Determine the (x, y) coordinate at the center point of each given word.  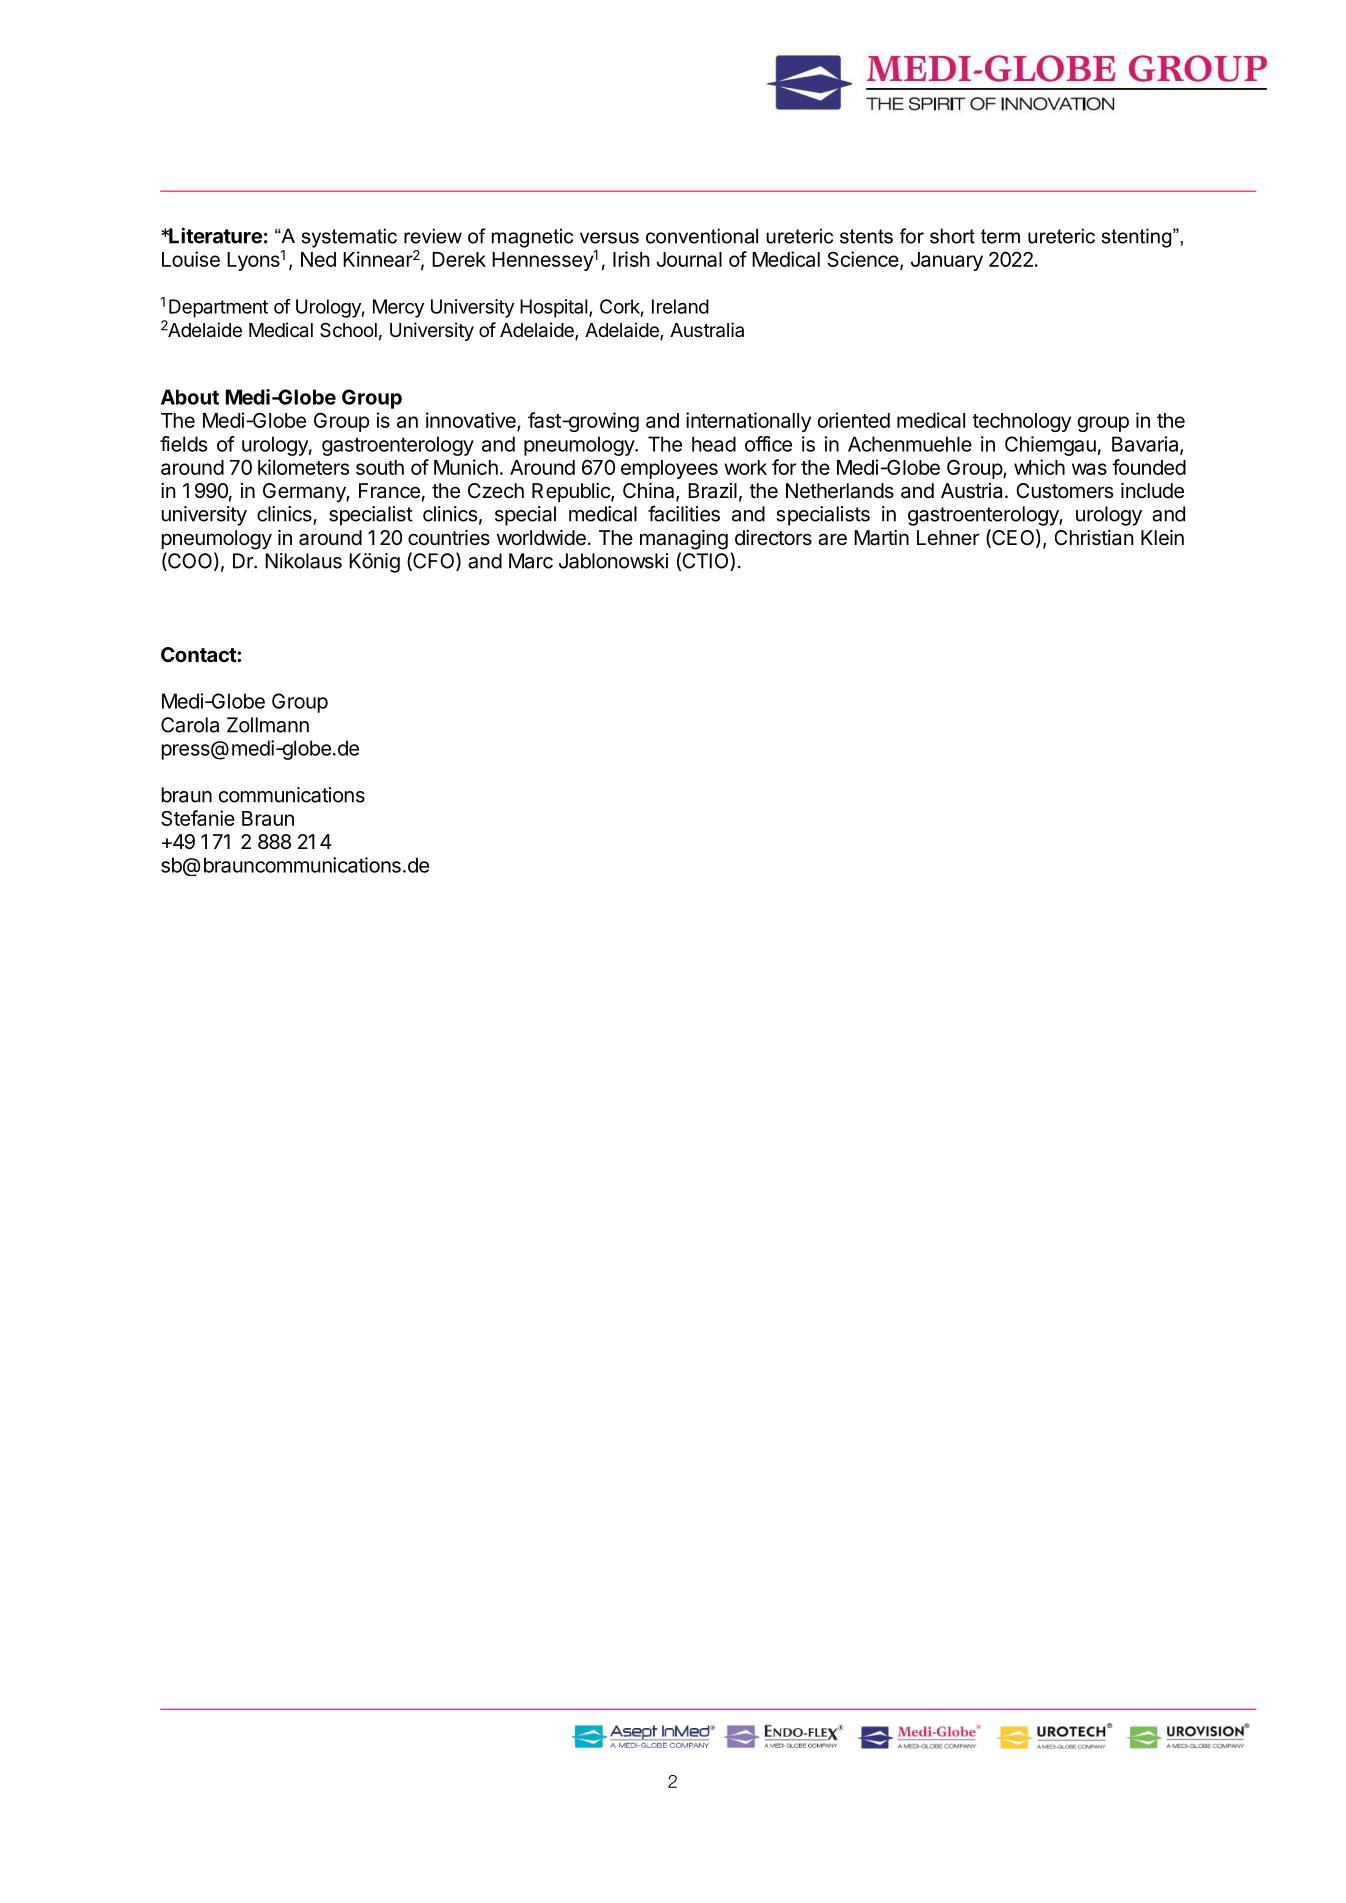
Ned (318, 259)
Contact (199, 654)
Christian (1094, 538)
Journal (689, 259)
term (1000, 236)
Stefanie (198, 818)
